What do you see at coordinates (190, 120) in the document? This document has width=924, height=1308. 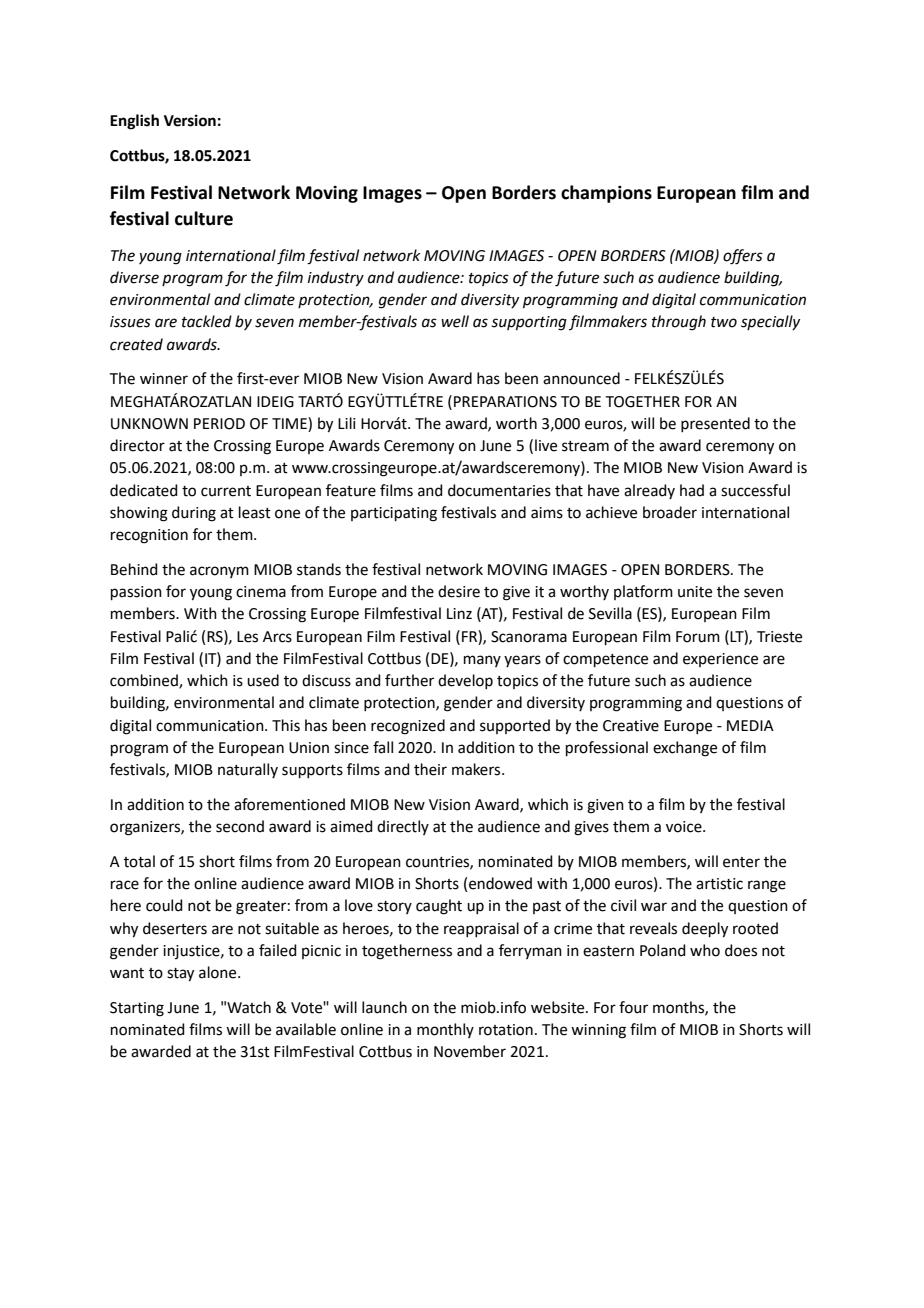 I see `Version` at bounding box center [190, 120].
